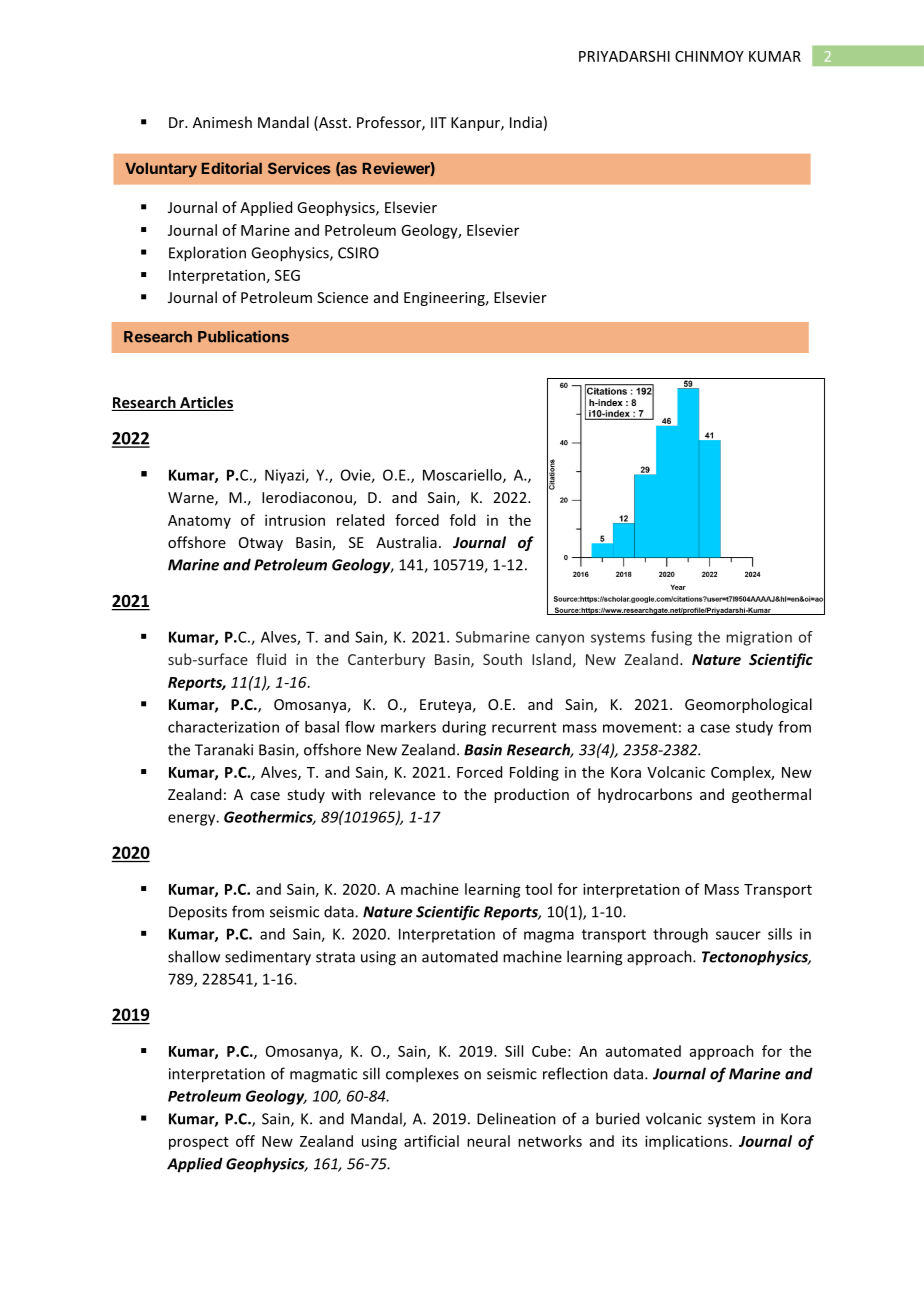  What do you see at coordinates (271, 659) in the screenshot?
I see `fluid` at bounding box center [271, 659].
